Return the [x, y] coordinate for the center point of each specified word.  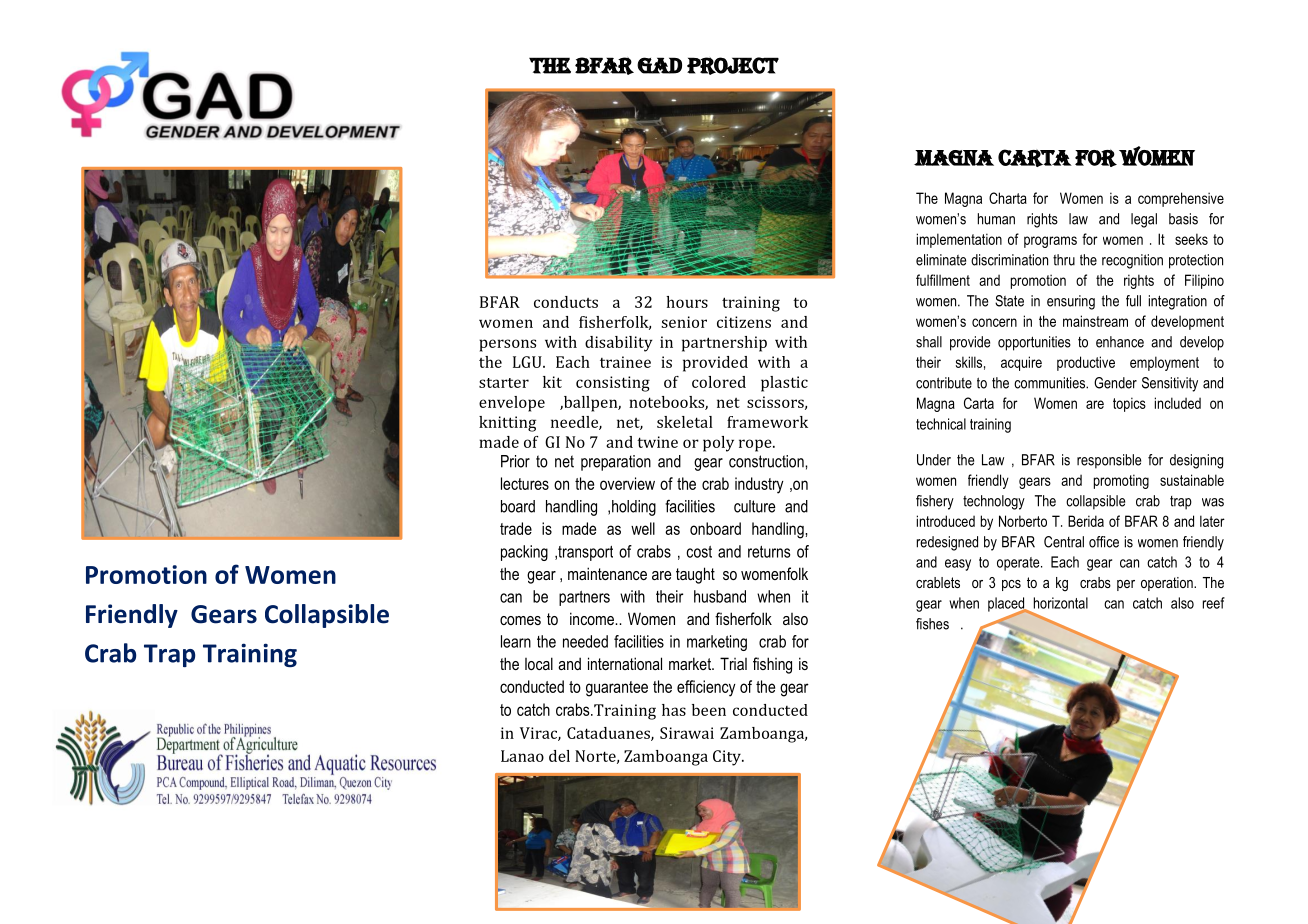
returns [769, 552]
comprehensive [1181, 199]
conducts [566, 302]
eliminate [941, 260]
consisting [613, 384]
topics [1129, 404]
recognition [1132, 261]
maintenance [607, 573]
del [559, 756]
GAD [659, 65]
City [728, 758]
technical [941, 424]
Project [733, 66]
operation [1168, 584]
